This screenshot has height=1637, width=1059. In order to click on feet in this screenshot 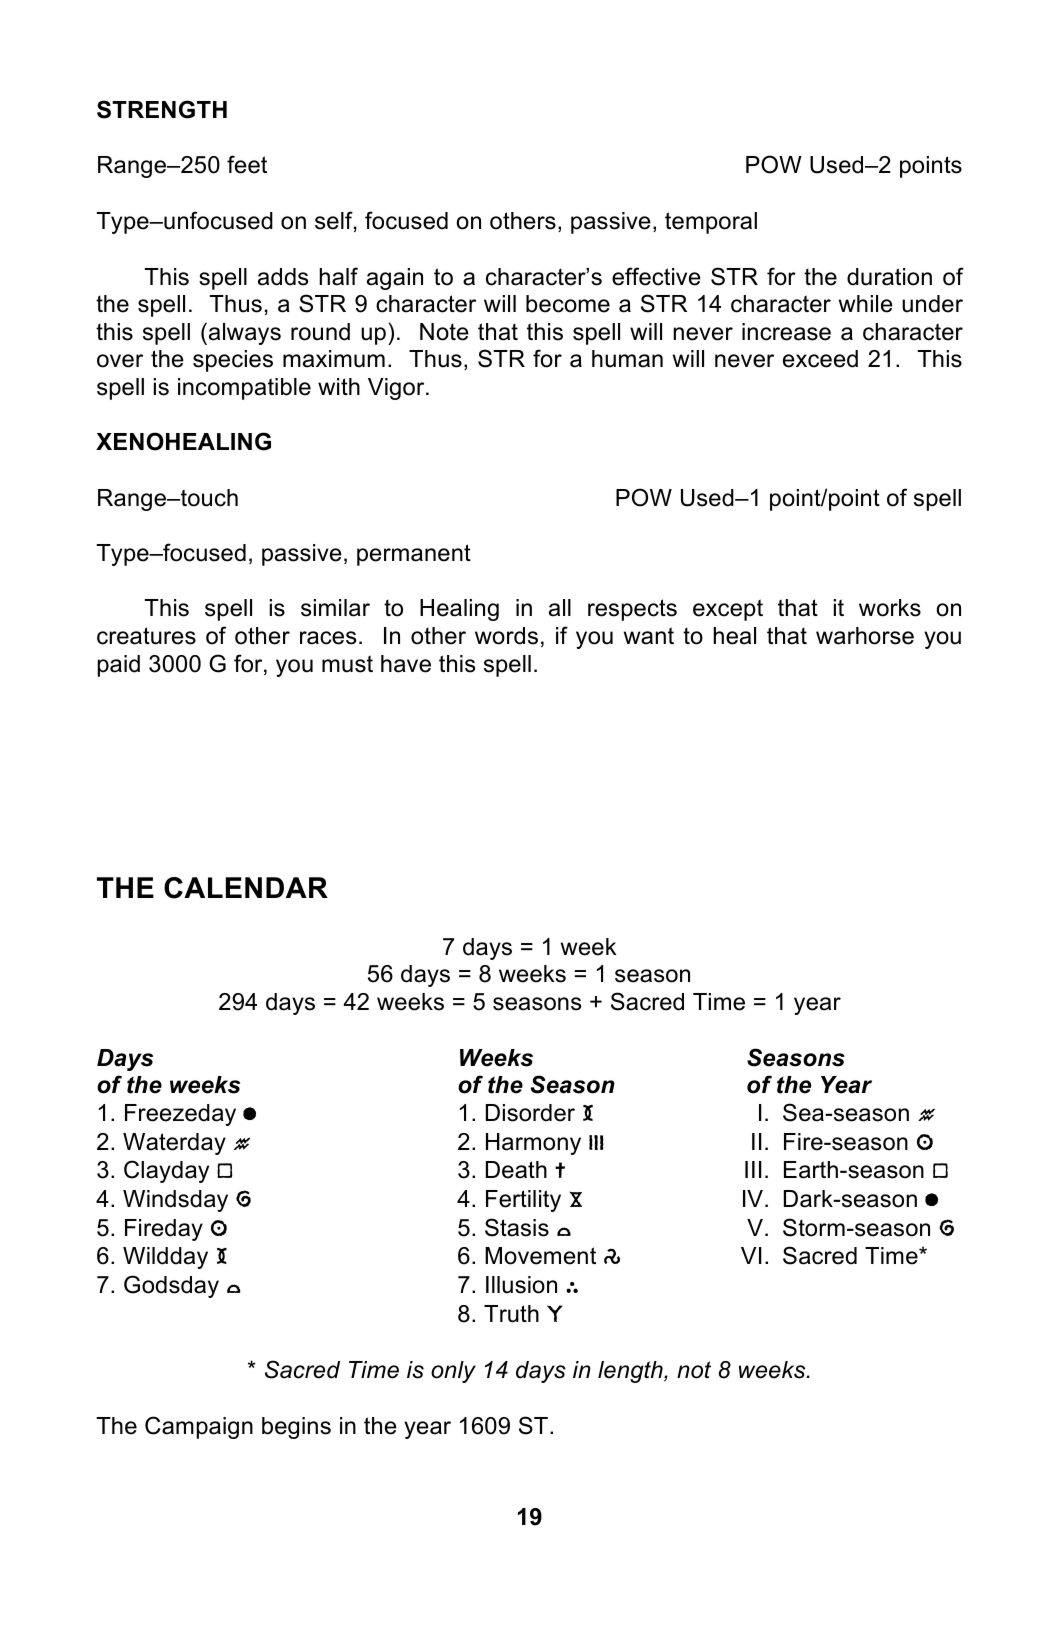, I will do `click(247, 164)`.
